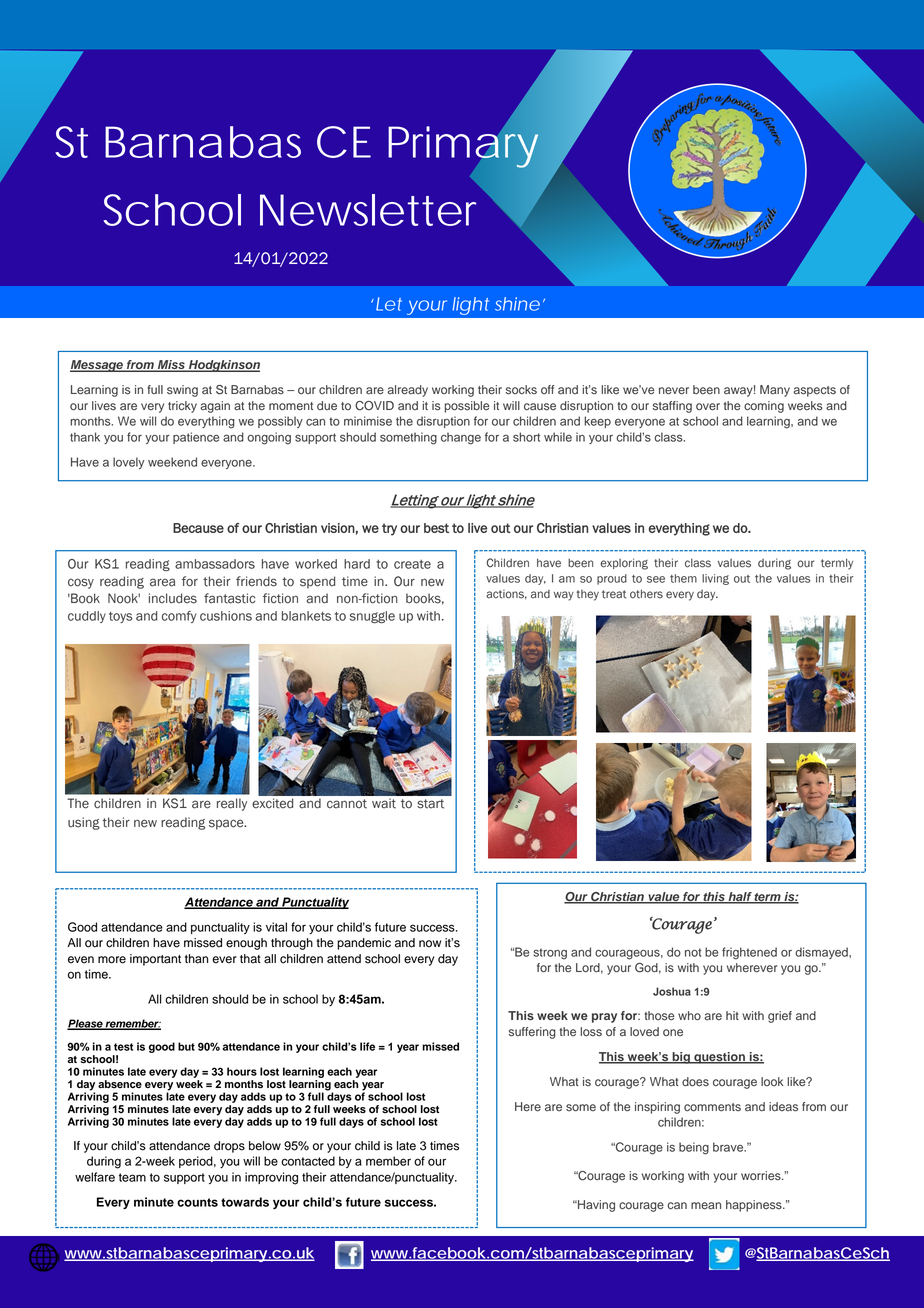 The image size is (924, 1308). What do you see at coordinates (436, 528) in the screenshot?
I see `best` at bounding box center [436, 528].
